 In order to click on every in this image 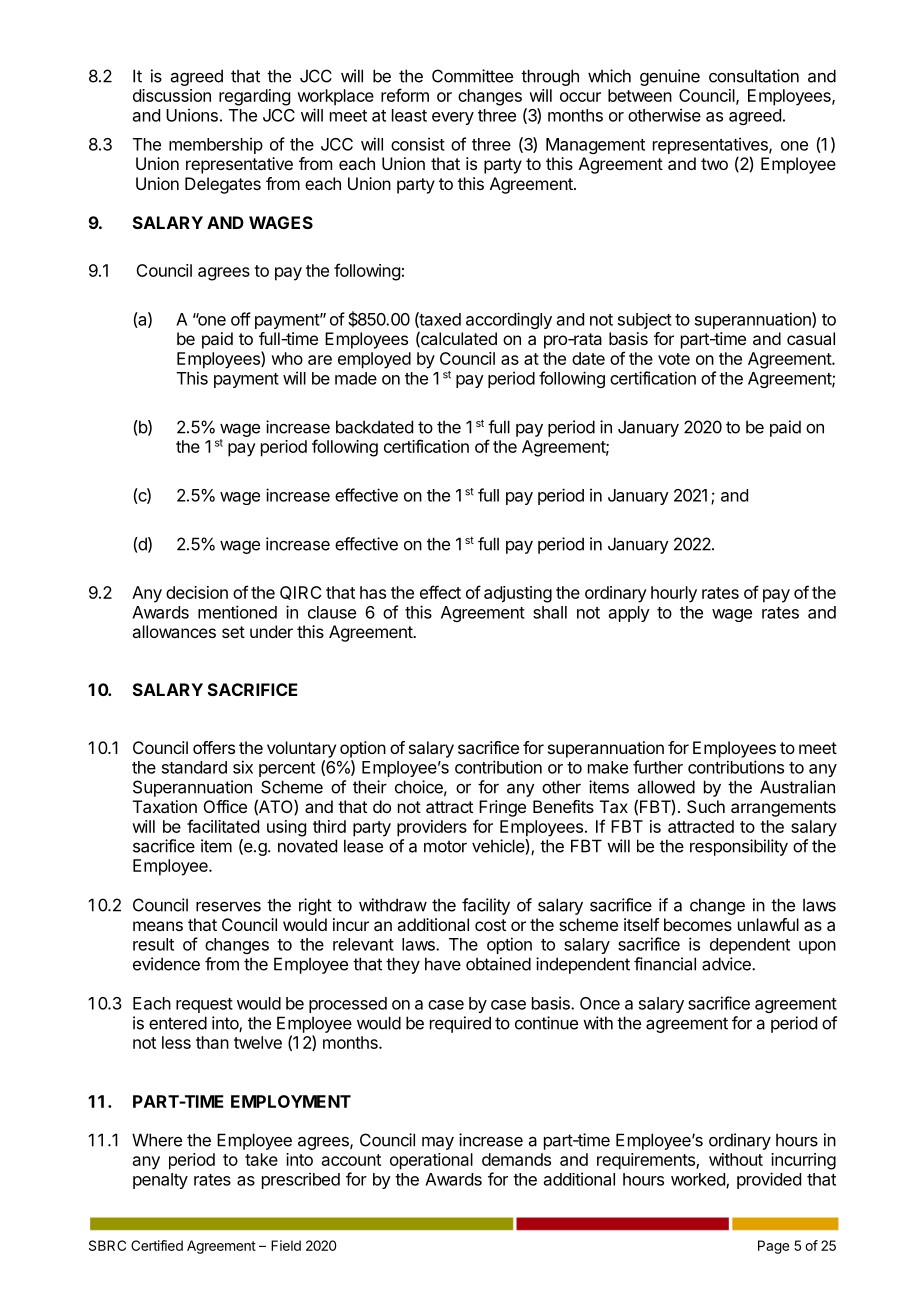, I will do `click(453, 118)`.
